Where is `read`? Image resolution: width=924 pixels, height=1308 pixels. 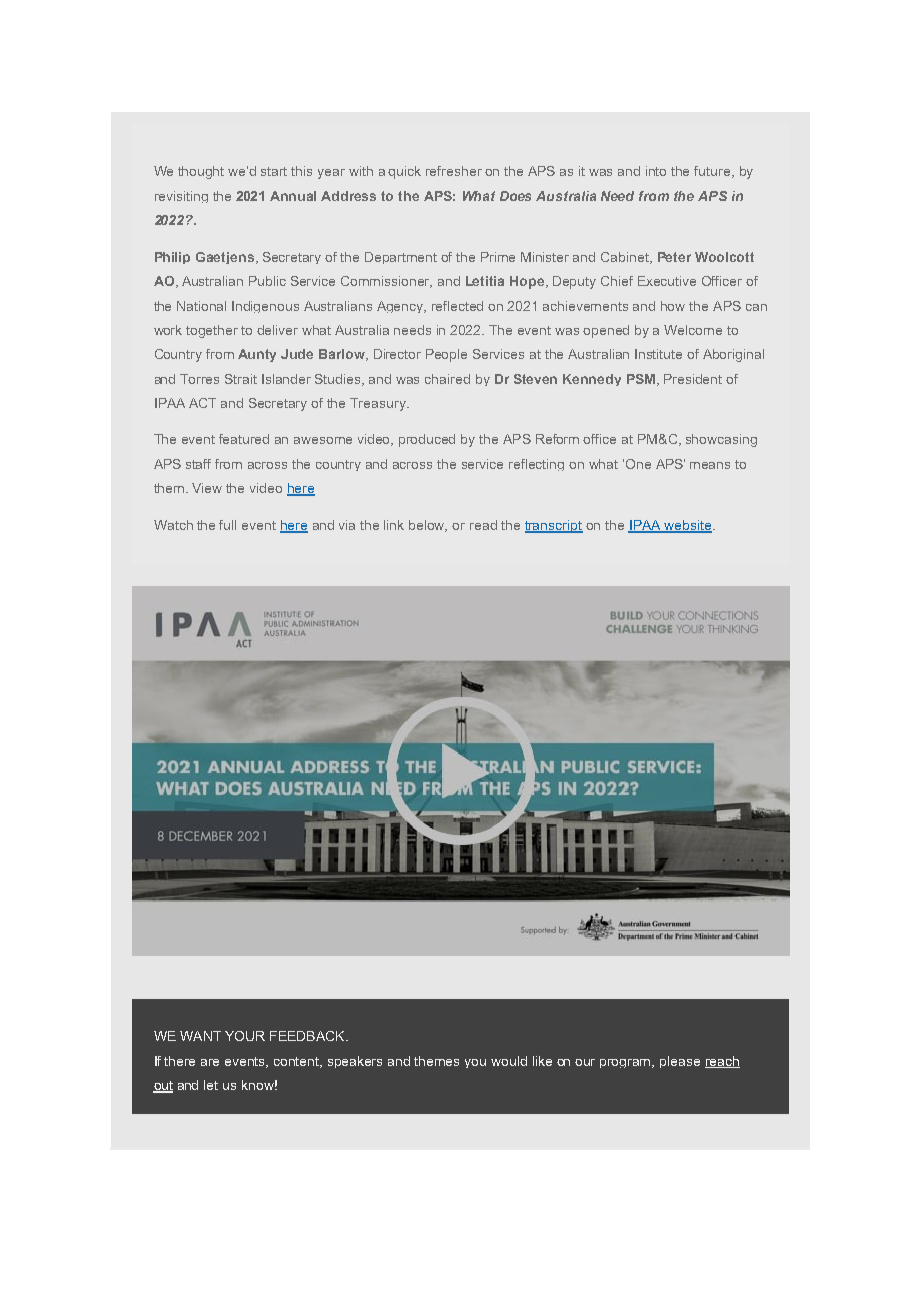 read is located at coordinates (483, 525).
